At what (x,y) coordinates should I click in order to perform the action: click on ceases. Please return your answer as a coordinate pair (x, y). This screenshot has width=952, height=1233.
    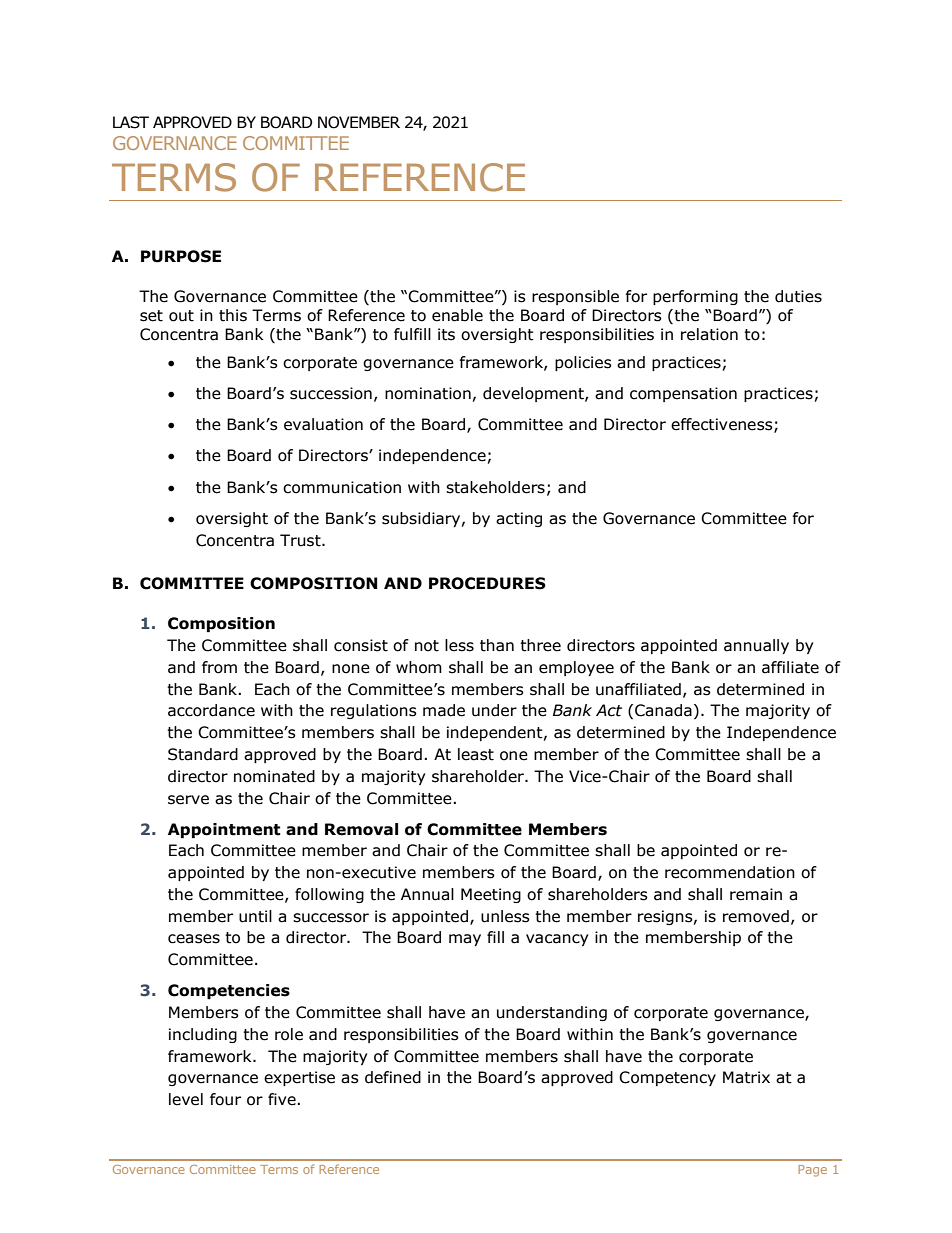
    Looking at the image, I should click on (194, 939).
